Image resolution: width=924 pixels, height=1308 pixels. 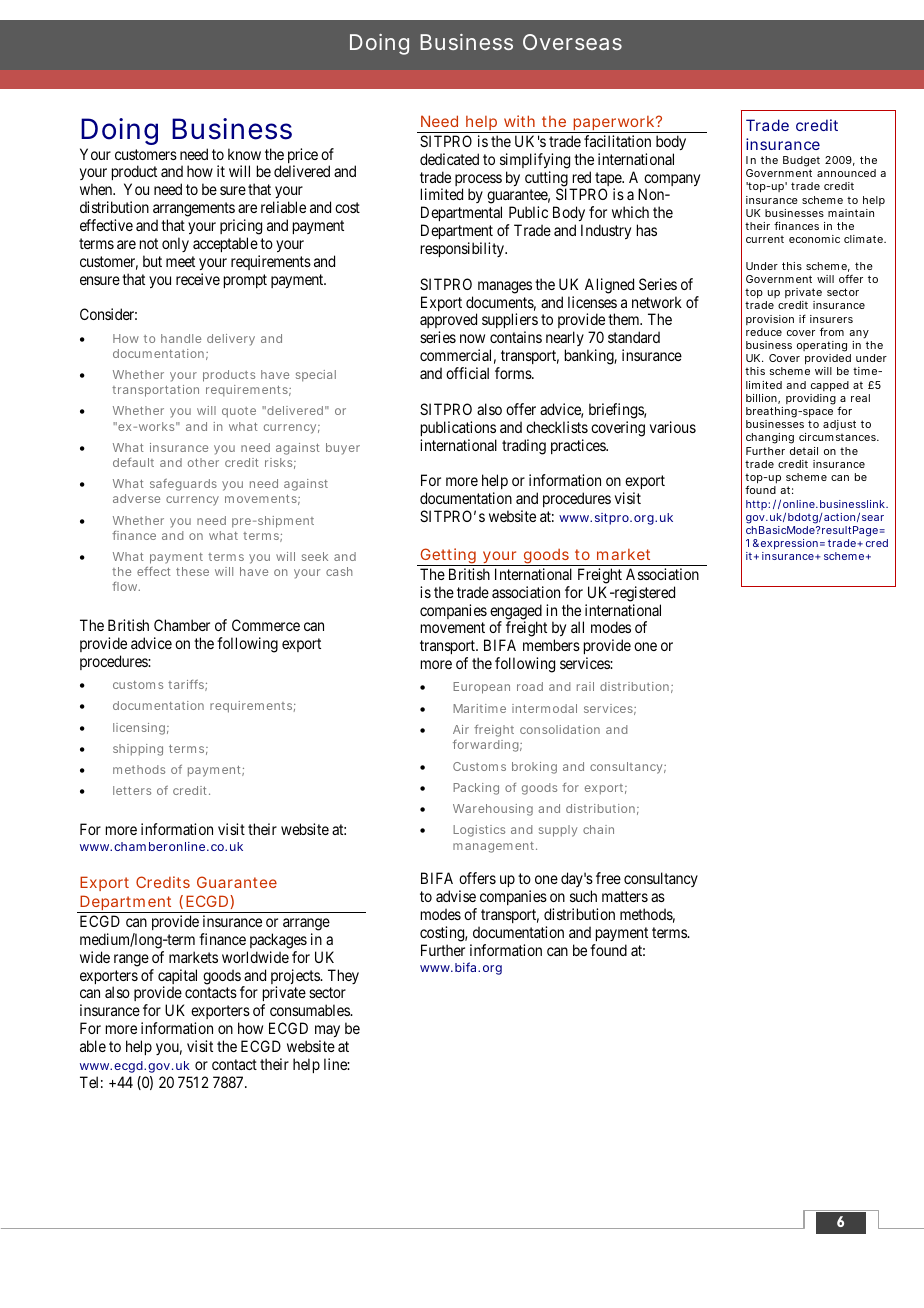 What do you see at coordinates (764, 332) in the image?
I see `reduce` at bounding box center [764, 332].
